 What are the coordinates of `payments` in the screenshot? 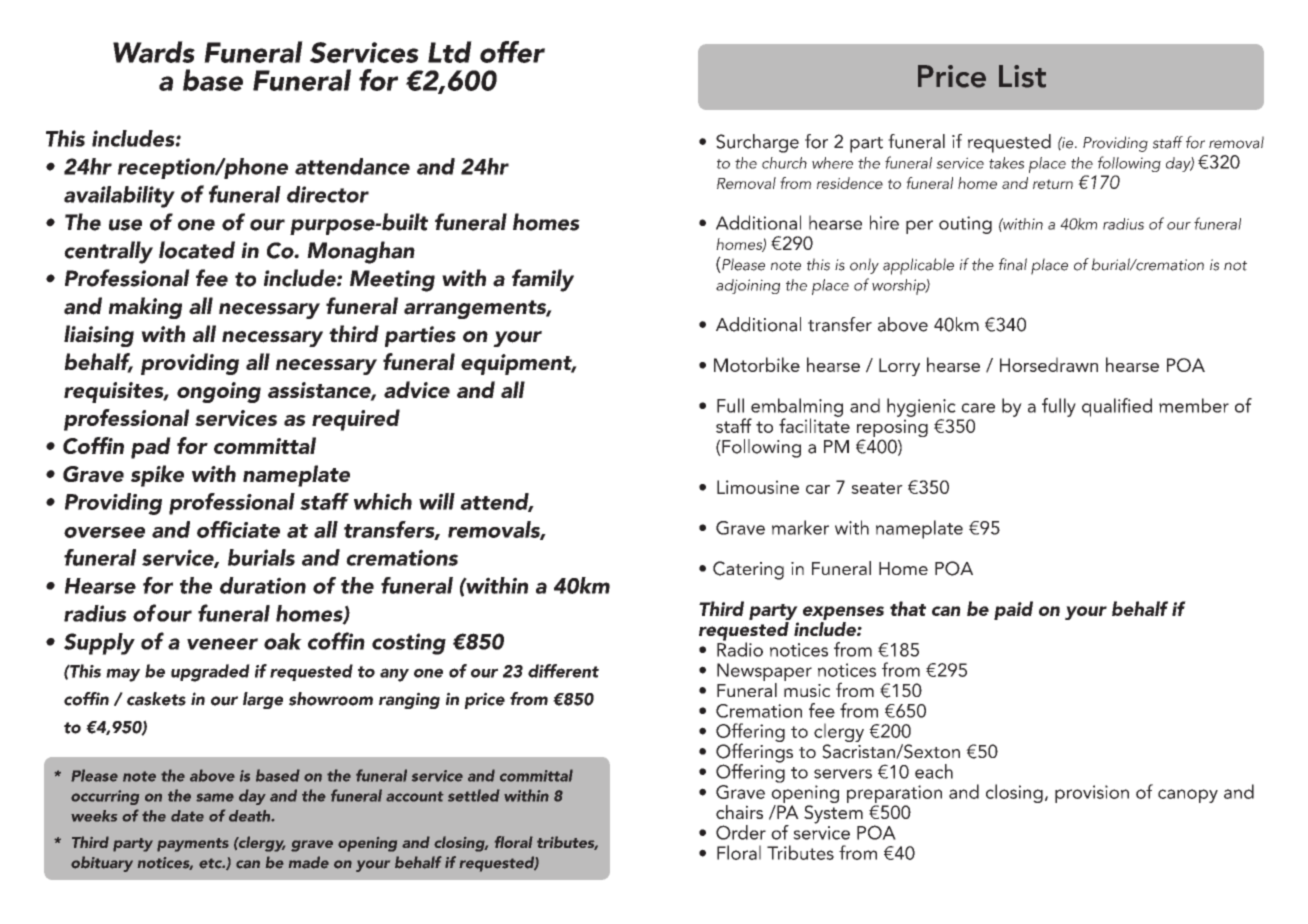 It's located at (193, 845).
